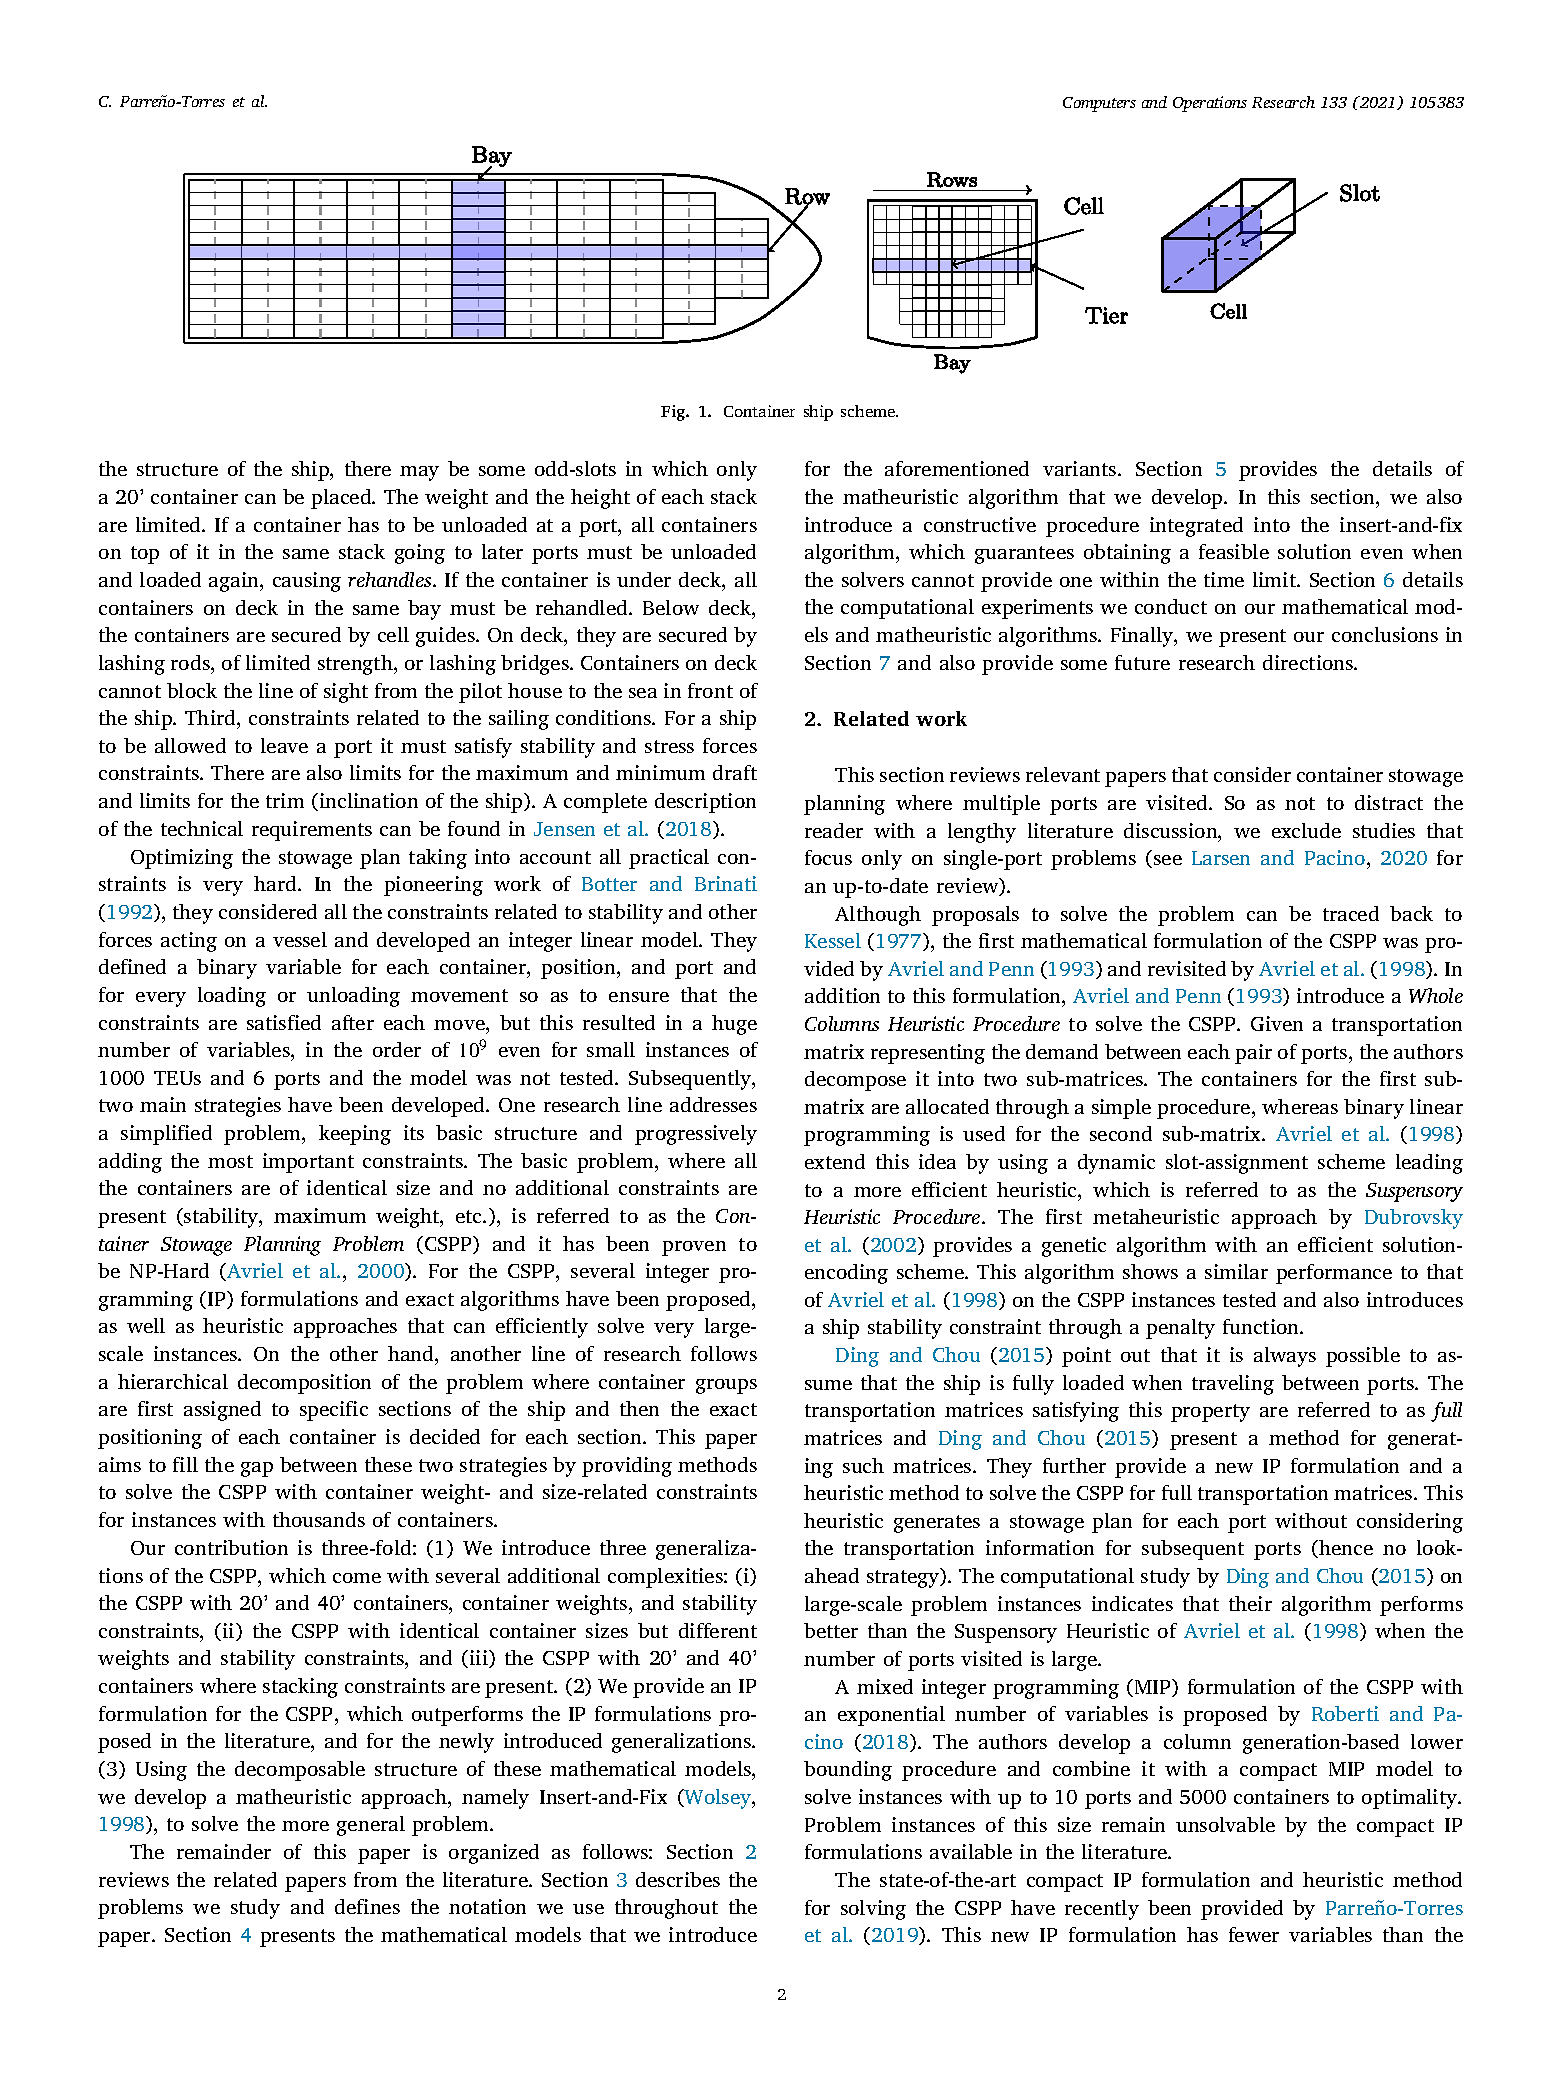 Image resolution: width=1562 pixels, height=2083 pixels. I want to click on may, so click(419, 473).
